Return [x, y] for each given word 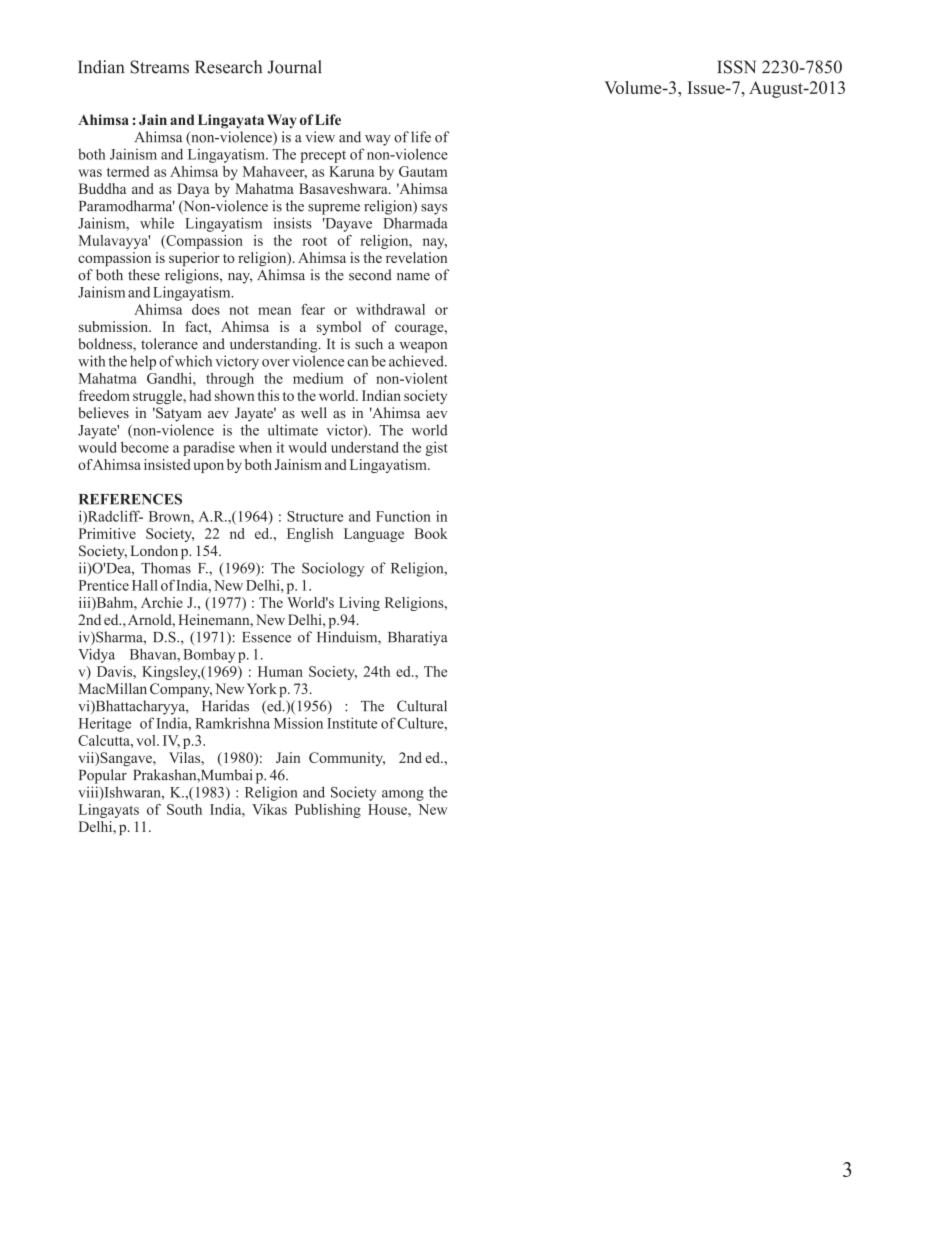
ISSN [736, 67]
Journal [295, 67]
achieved [417, 361]
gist [436, 449]
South [184, 809]
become [145, 447]
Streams [159, 67]
